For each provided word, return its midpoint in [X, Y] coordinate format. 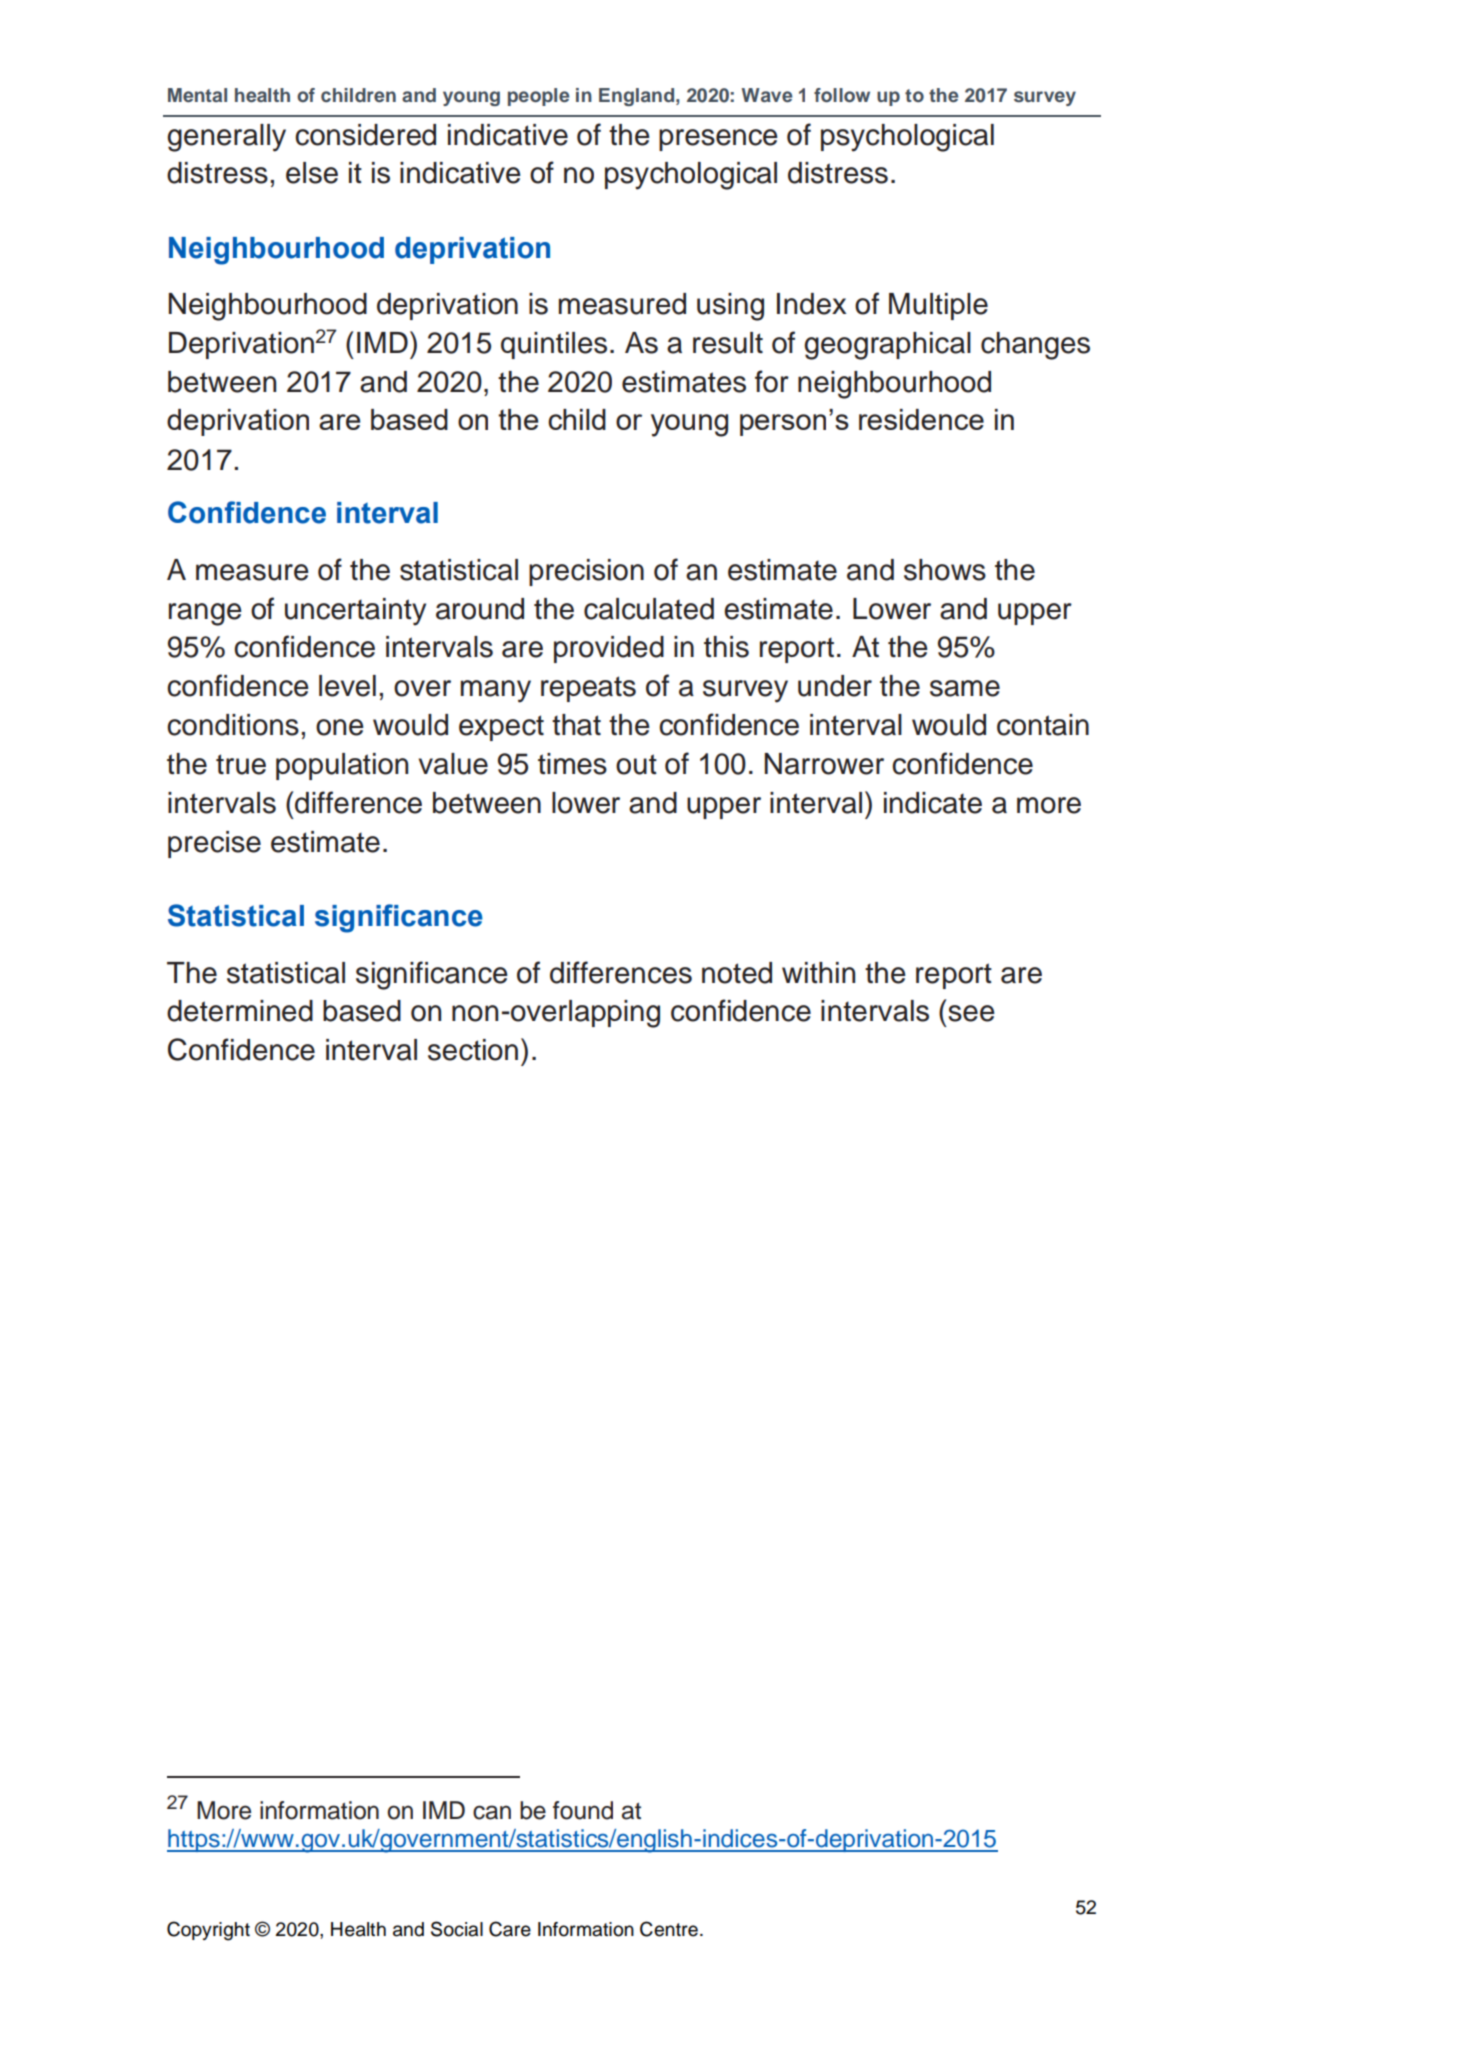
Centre [669, 1929]
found [583, 1810]
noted [737, 973]
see [971, 1013]
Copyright [208, 1931]
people [539, 97]
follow [842, 95]
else [312, 173]
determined [240, 1011]
